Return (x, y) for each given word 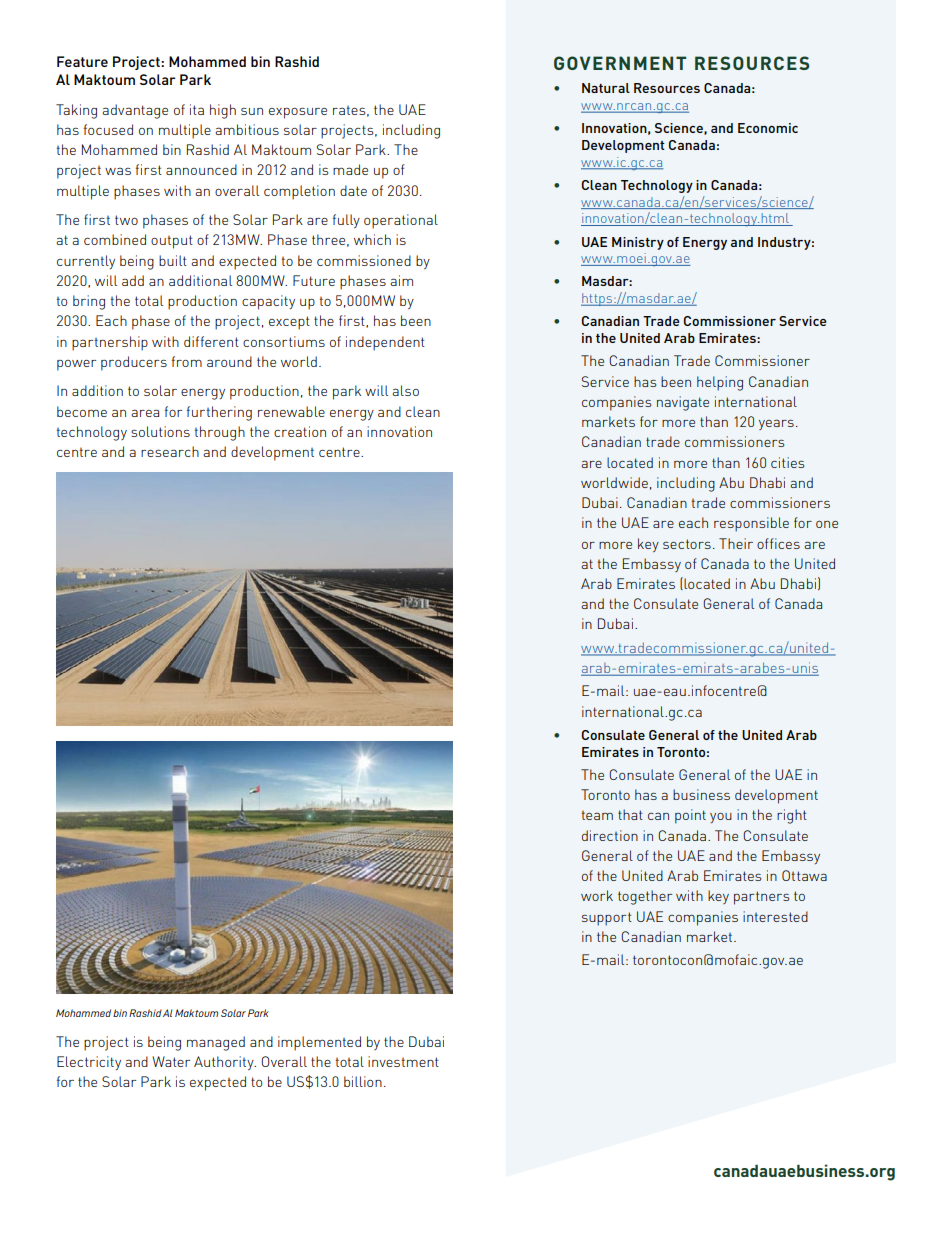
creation (300, 431)
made (350, 169)
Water (171, 1061)
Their (736, 543)
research (170, 451)
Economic (768, 128)
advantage (135, 111)
